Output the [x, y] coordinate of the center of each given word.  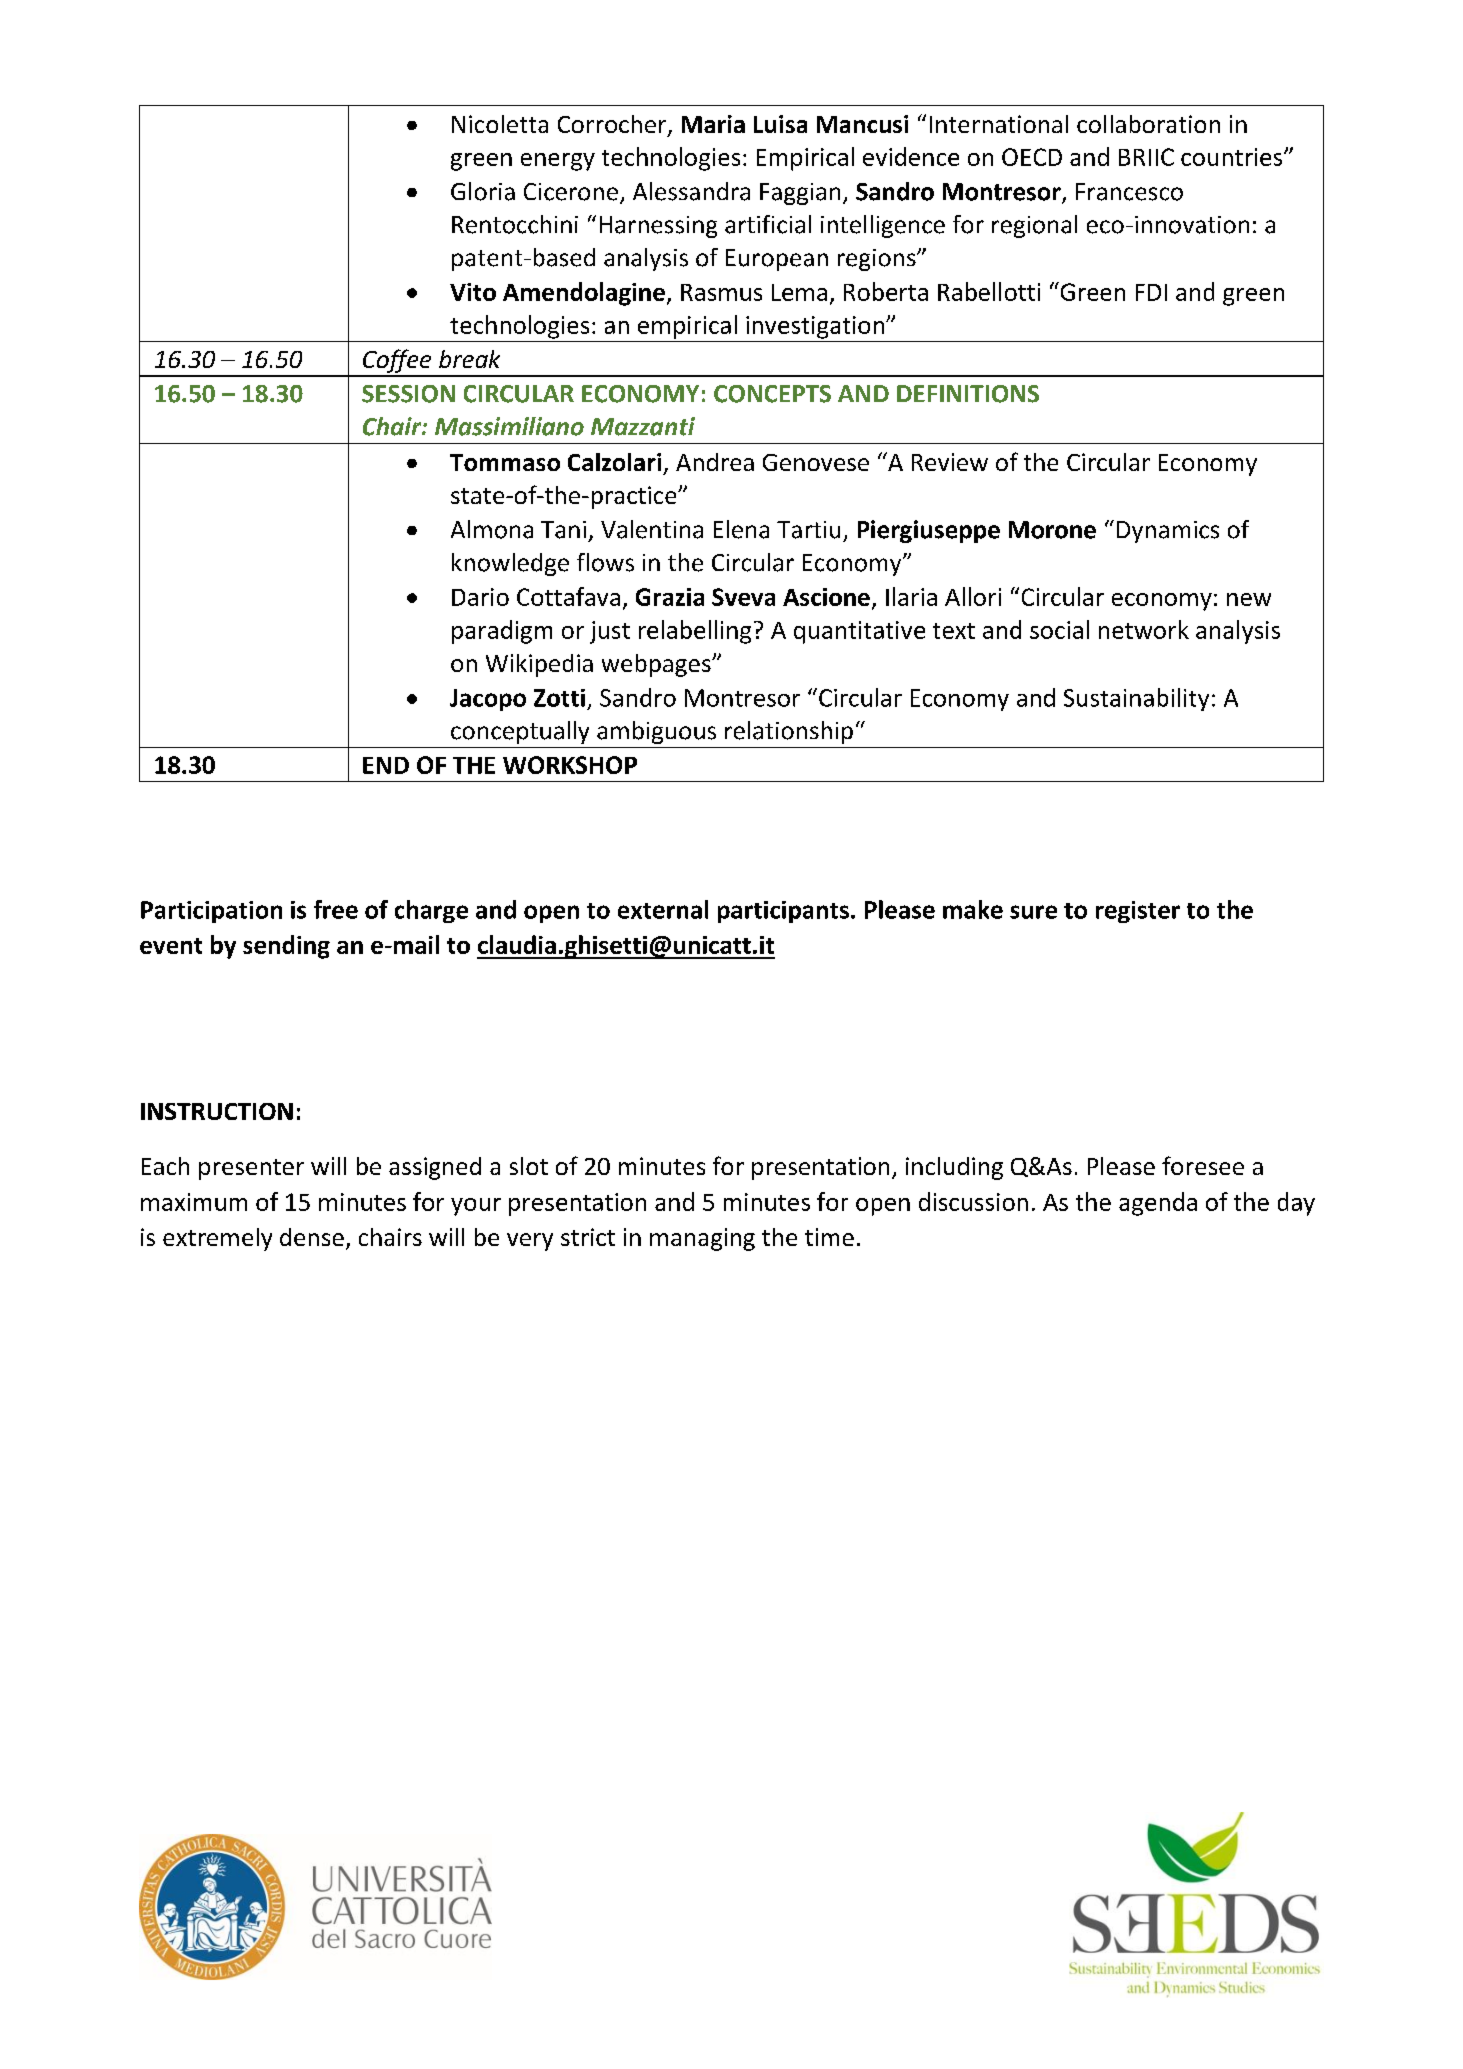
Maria [713, 124]
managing [702, 1239]
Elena [741, 529]
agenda [1158, 1204]
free [336, 909]
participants [783, 912]
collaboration [1148, 124]
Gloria [483, 191]
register [1138, 912]
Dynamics [1168, 532]
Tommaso [505, 462]
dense [312, 1237]
